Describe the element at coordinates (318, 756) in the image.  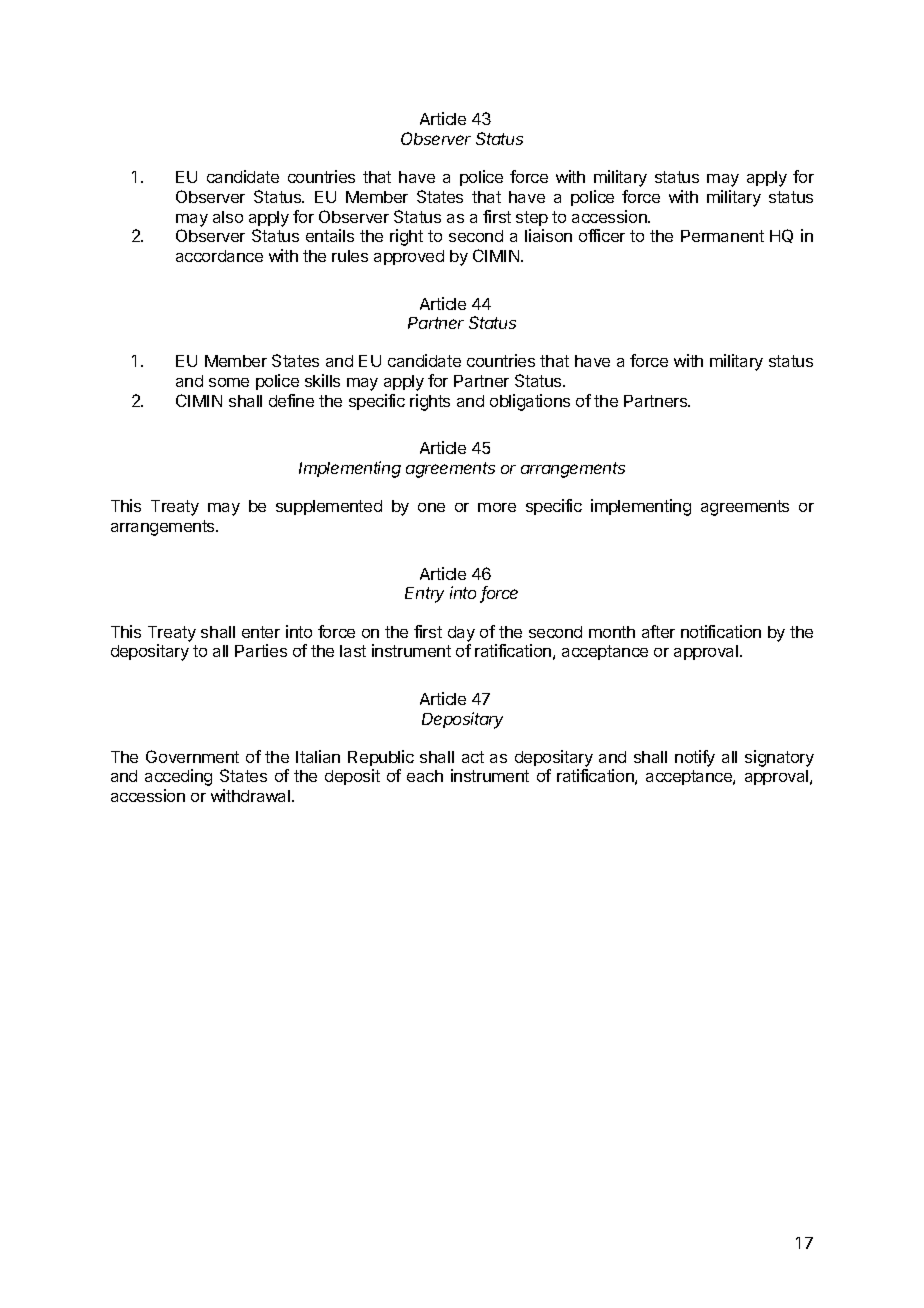
I see `Italian` at that location.
